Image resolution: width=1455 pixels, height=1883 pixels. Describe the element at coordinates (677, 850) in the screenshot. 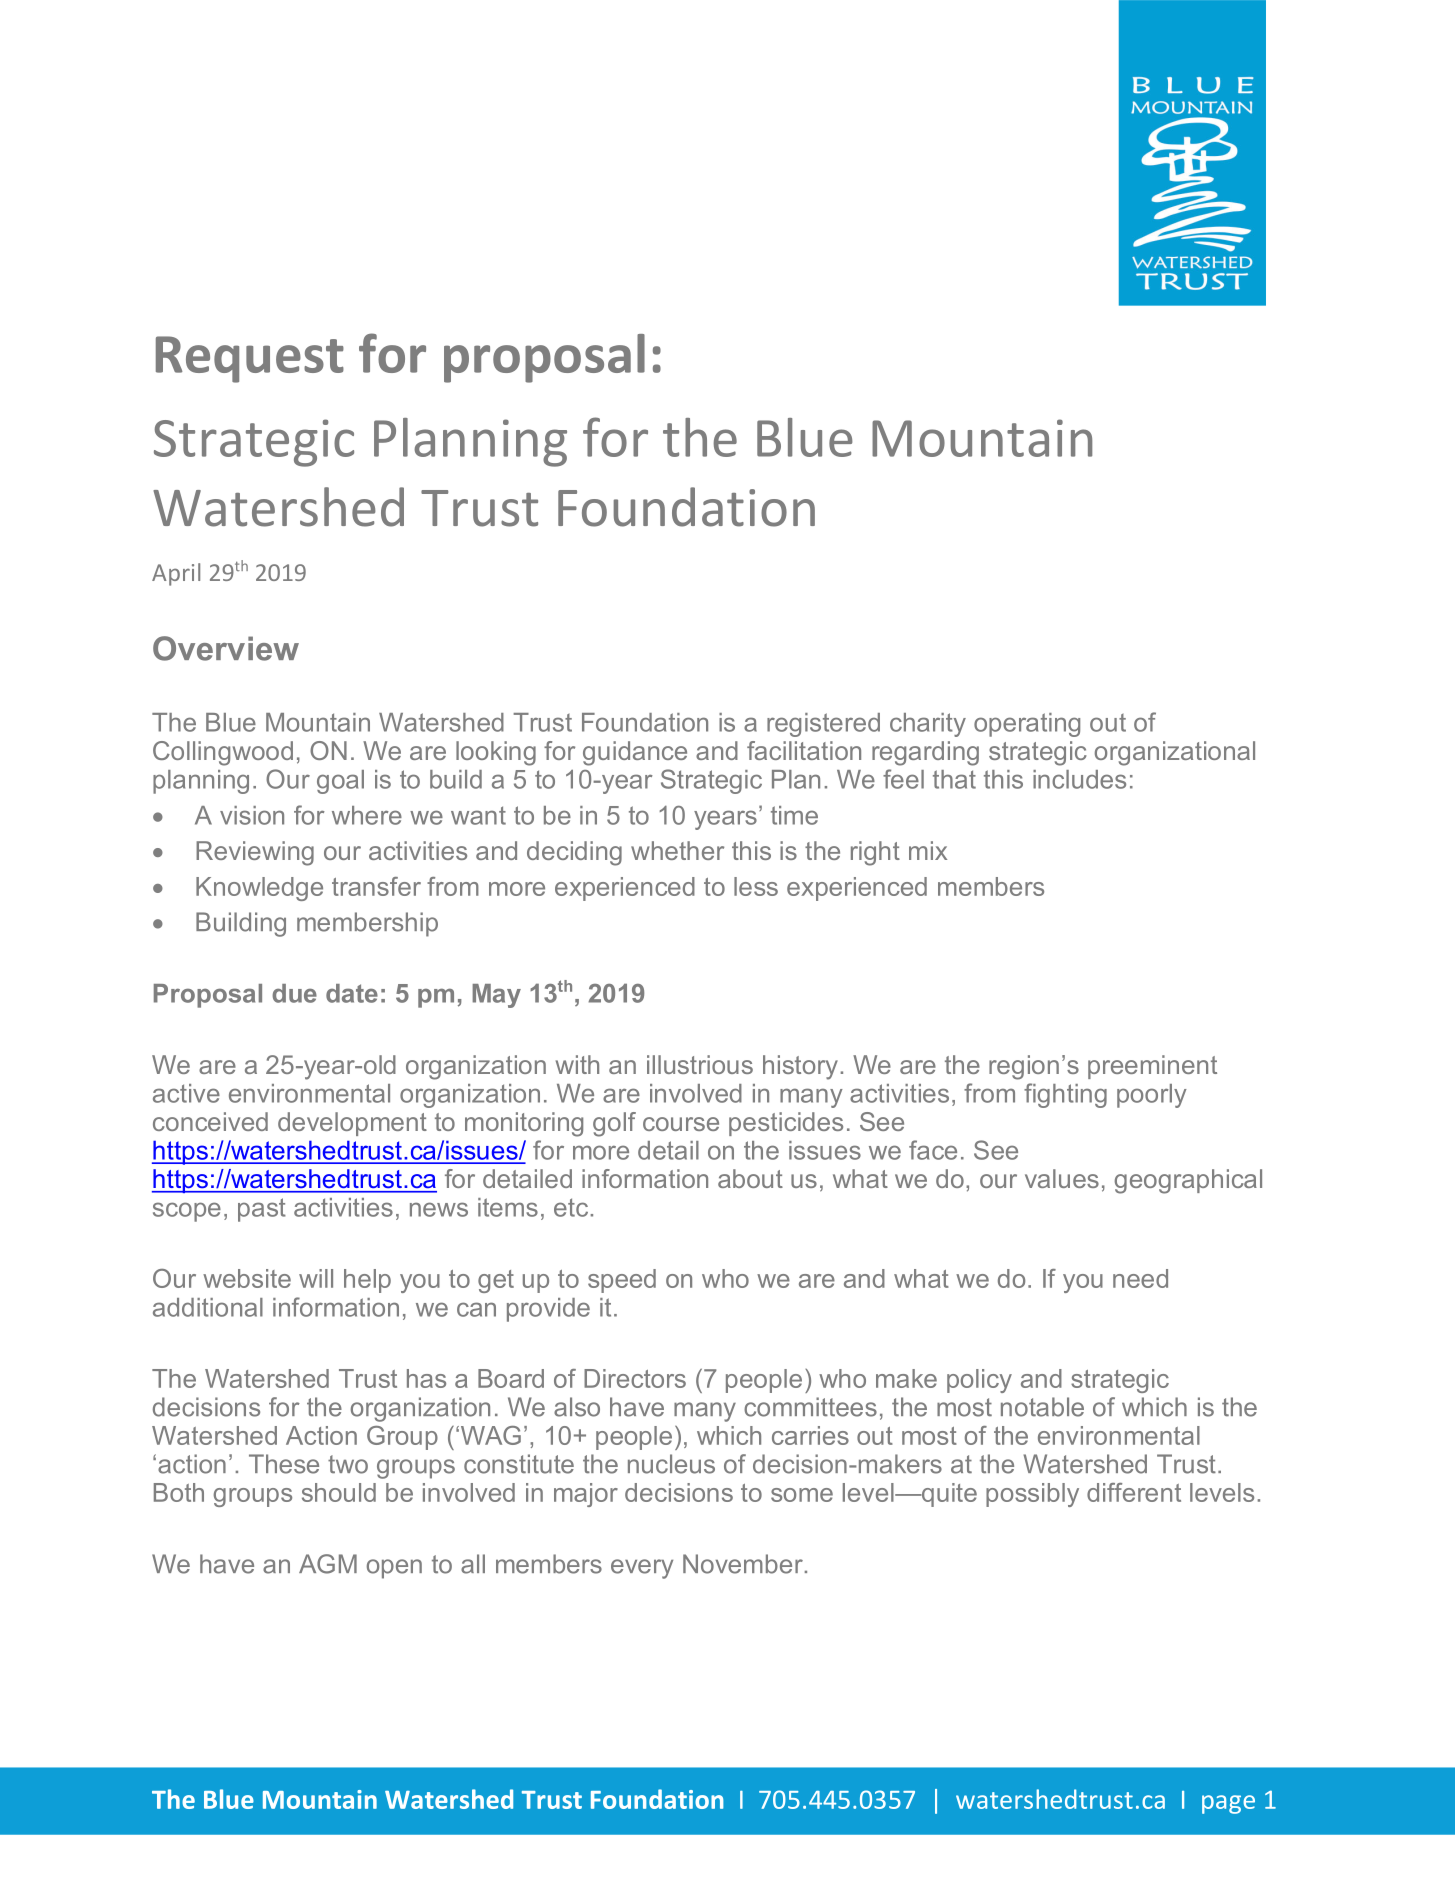

I see `whether` at that location.
